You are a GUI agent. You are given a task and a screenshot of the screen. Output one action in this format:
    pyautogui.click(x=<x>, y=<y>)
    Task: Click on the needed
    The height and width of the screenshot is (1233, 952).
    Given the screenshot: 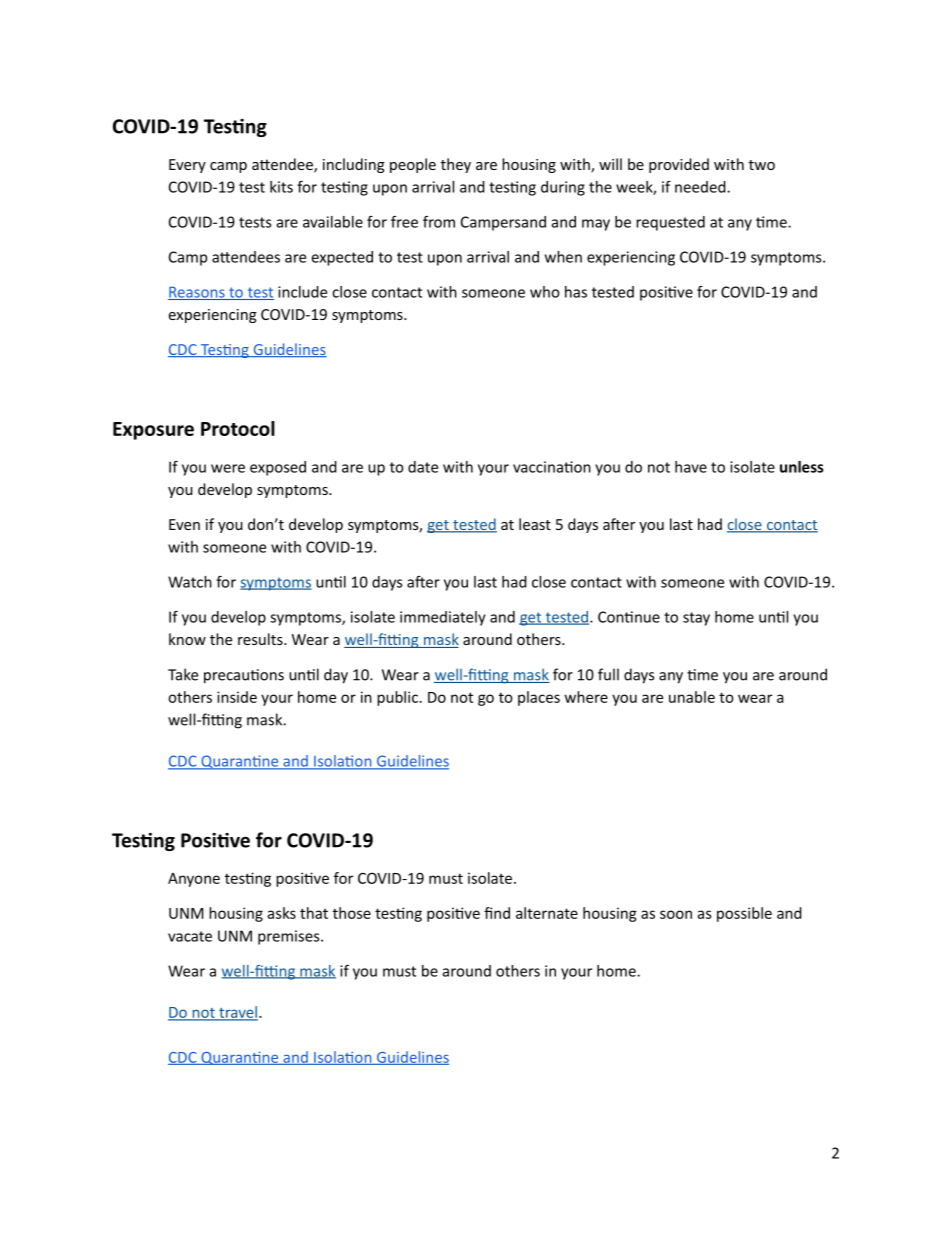 What is the action you would take?
    pyautogui.click(x=701, y=187)
